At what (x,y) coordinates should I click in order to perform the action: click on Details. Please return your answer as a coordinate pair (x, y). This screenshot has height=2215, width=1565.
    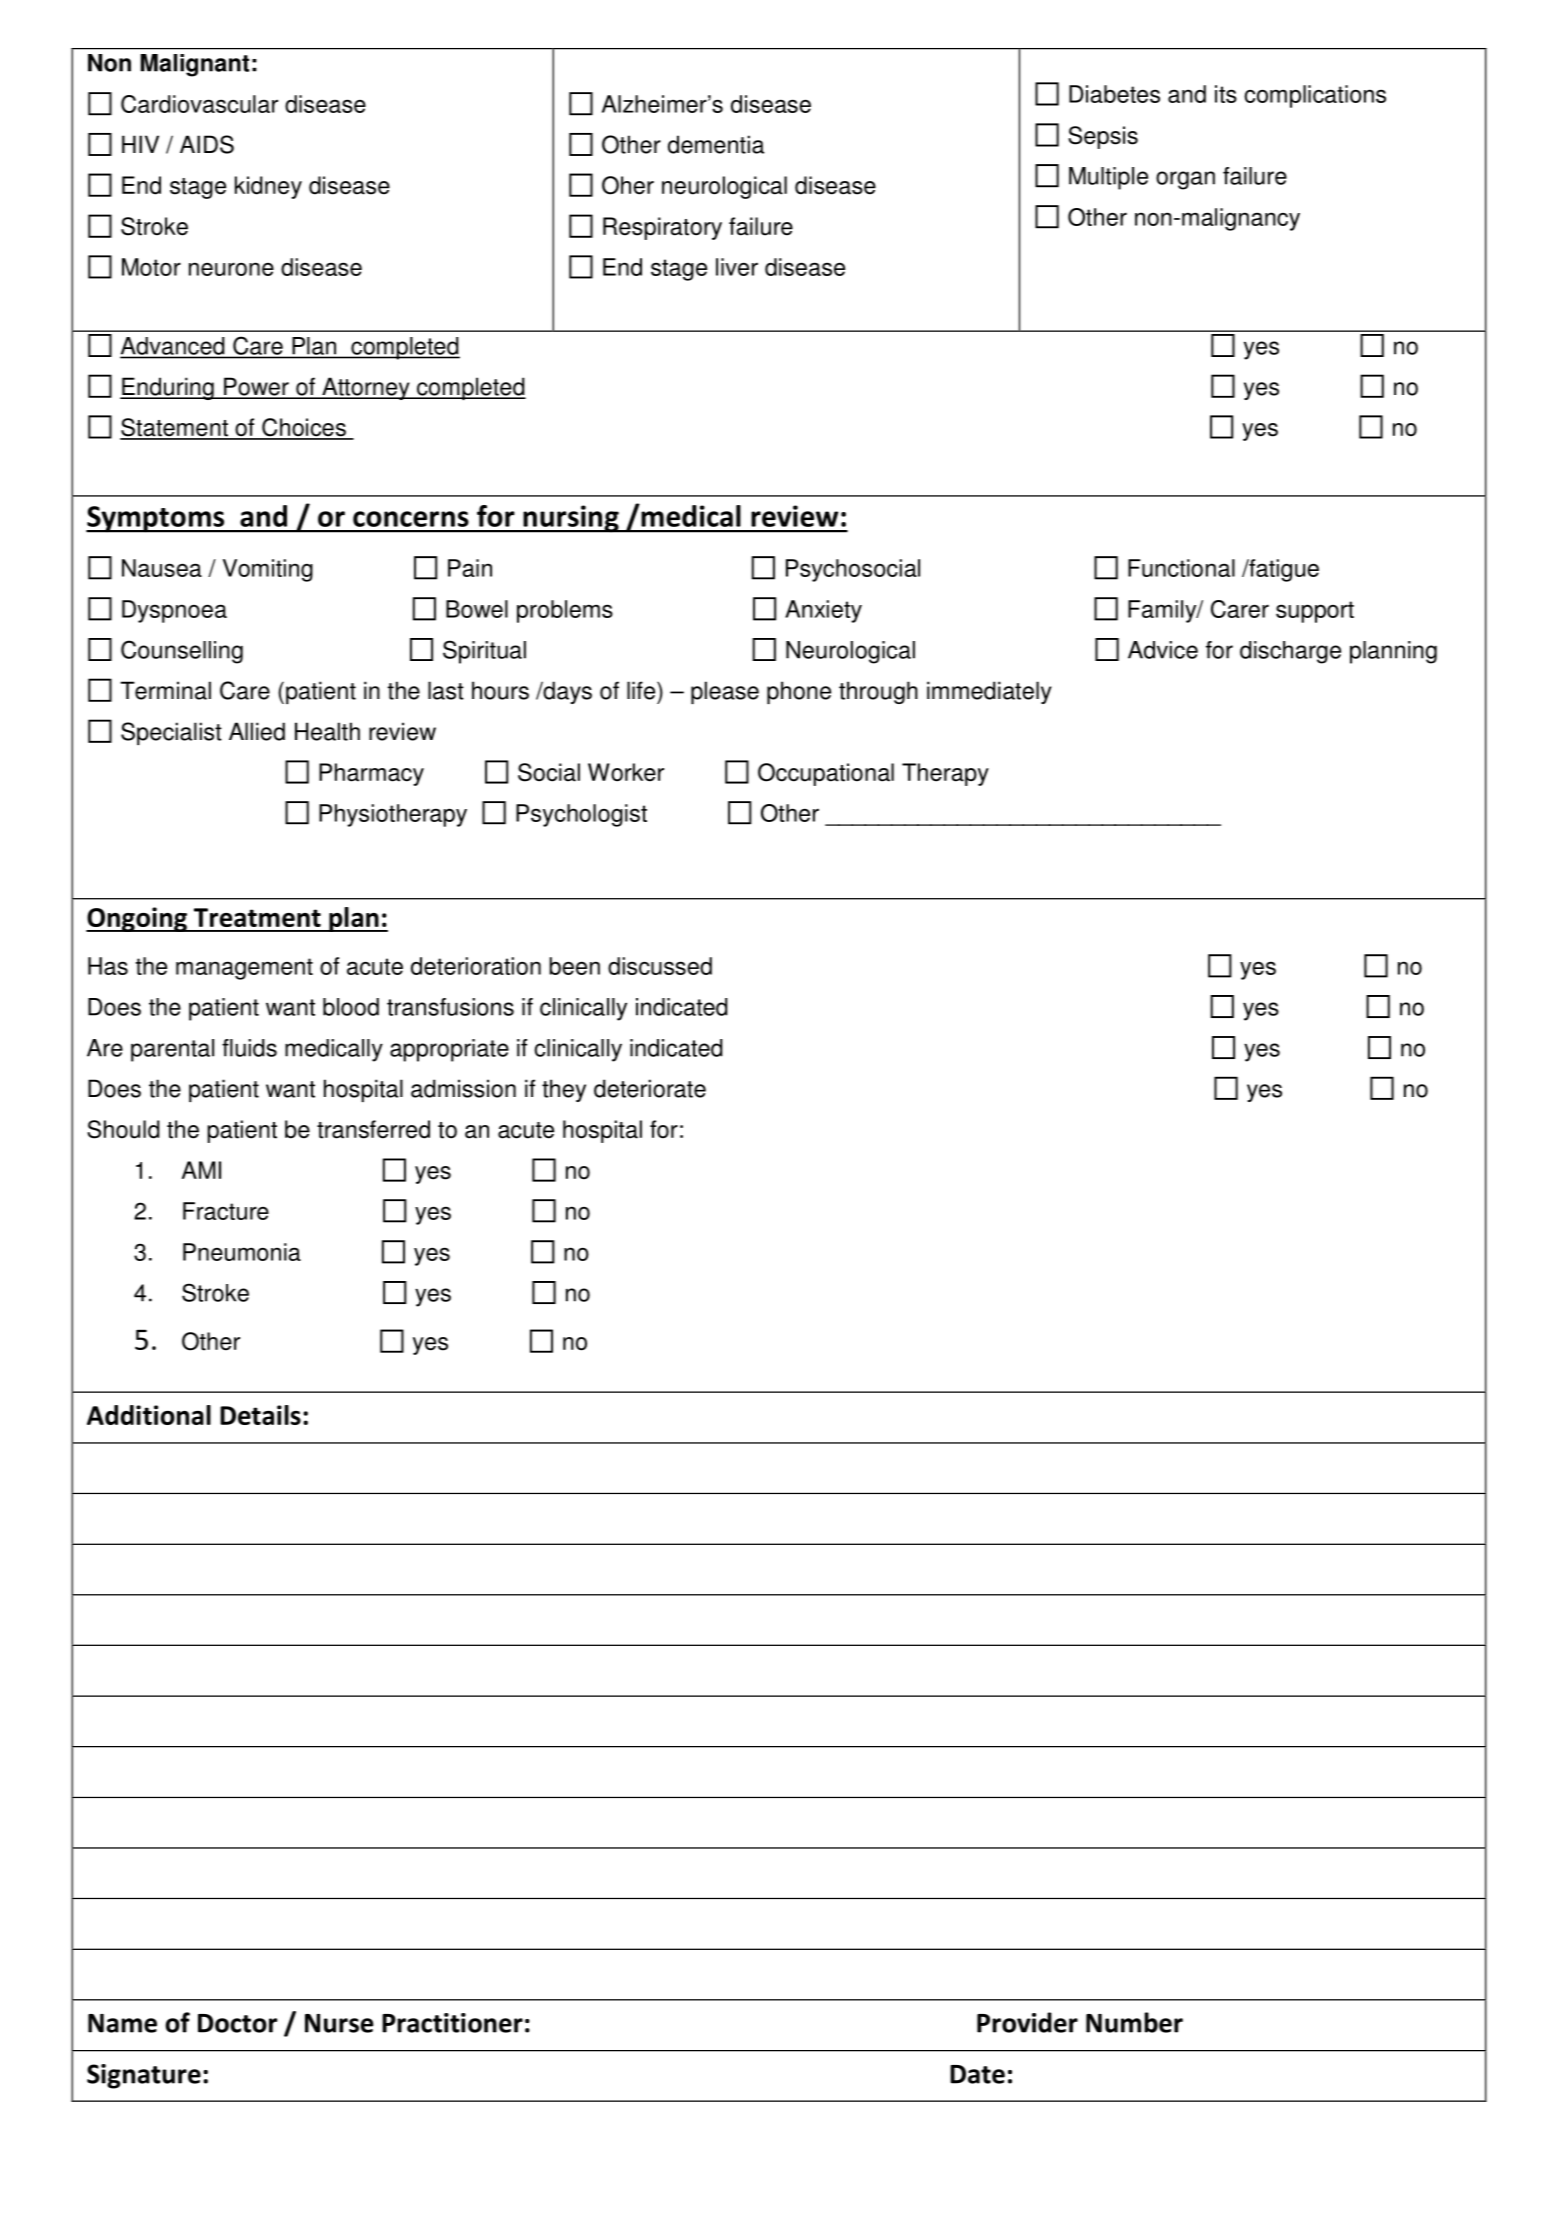
    Looking at the image, I should click on (260, 1415).
